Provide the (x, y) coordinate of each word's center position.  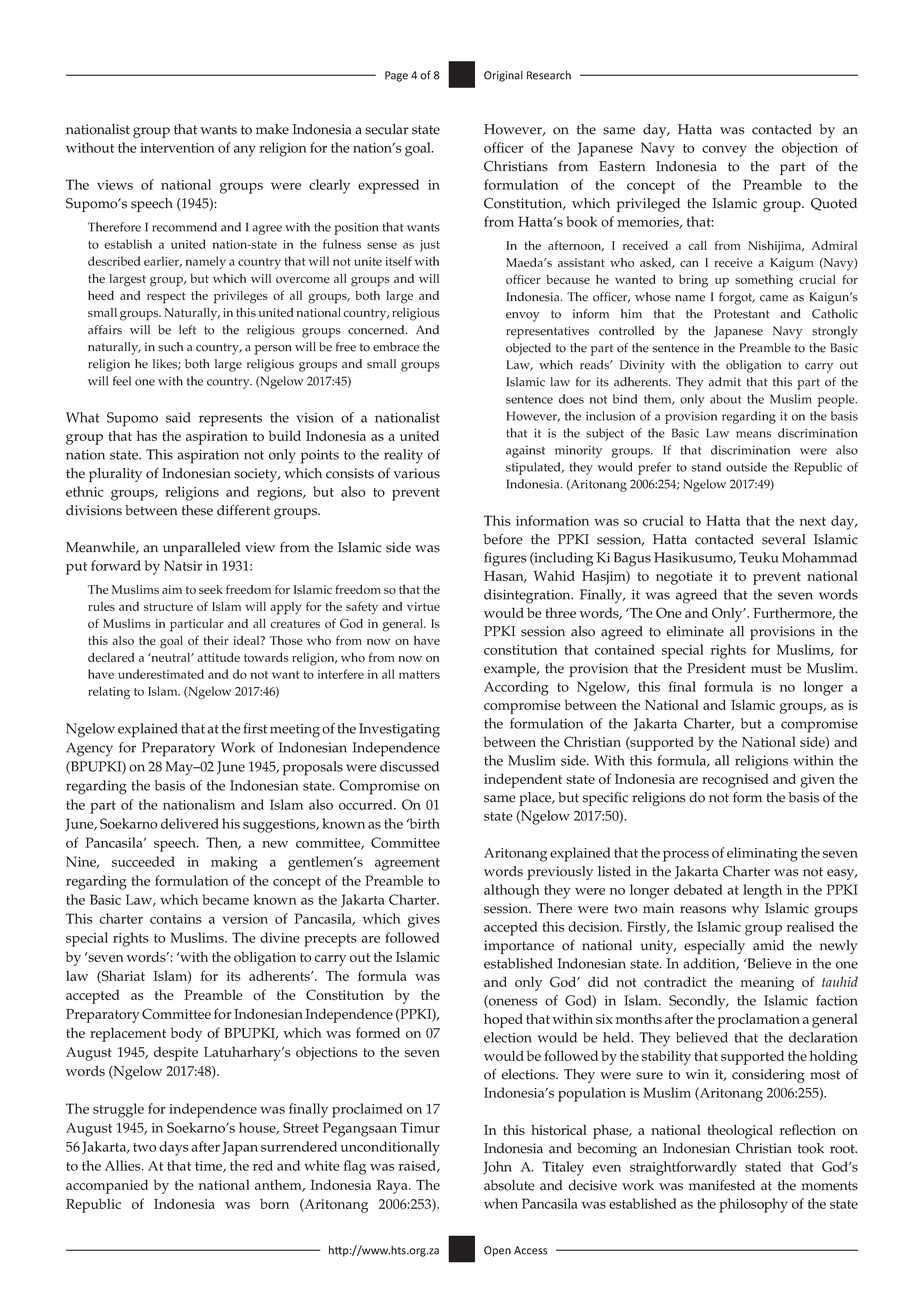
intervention (177, 148)
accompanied (107, 1186)
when (501, 1203)
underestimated (161, 674)
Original (503, 76)
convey (724, 151)
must (766, 669)
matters (419, 675)
